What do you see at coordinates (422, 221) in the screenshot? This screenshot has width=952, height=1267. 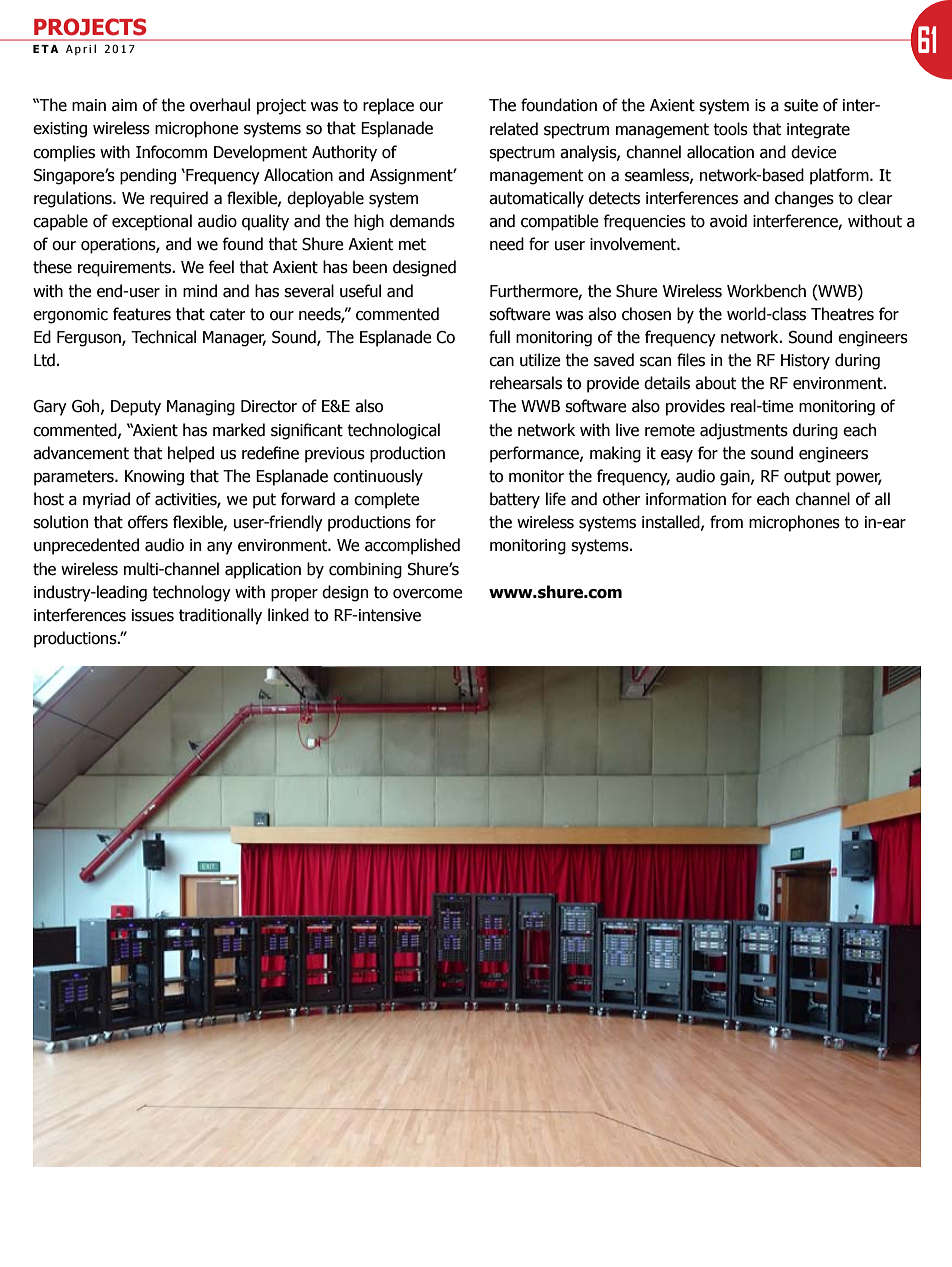 I see `demands` at bounding box center [422, 221].
